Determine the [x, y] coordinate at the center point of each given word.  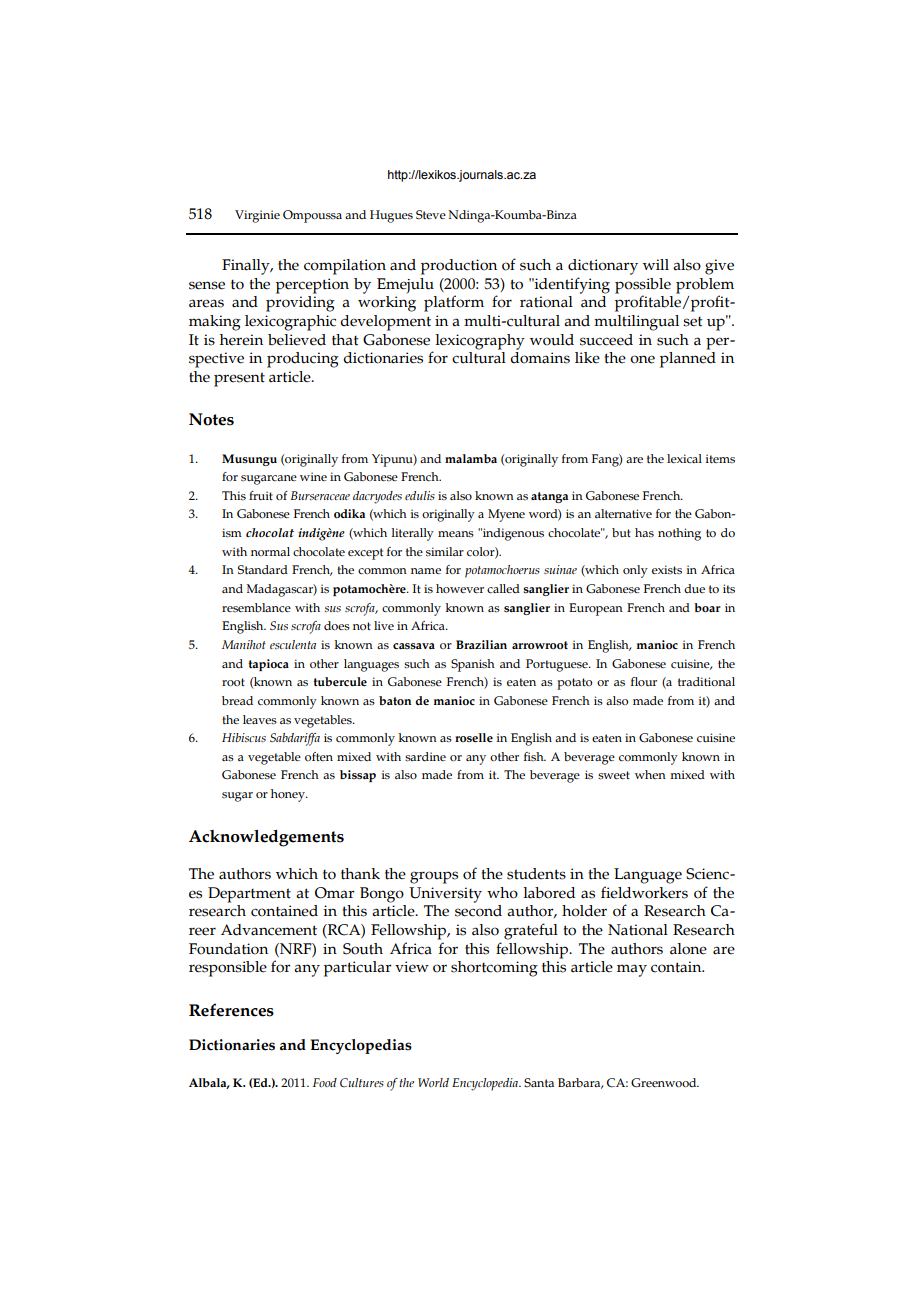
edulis [420, 495]
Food [325, 1082]
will [656, 264]
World [433, 1082]
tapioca [268, 665]
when [650, 774]
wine [313, 476]
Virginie [257, 216]
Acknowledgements [266, 838]
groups [434, 877]
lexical [684, 458]
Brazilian [481, 644]
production [459, 267]
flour [644, 681]
